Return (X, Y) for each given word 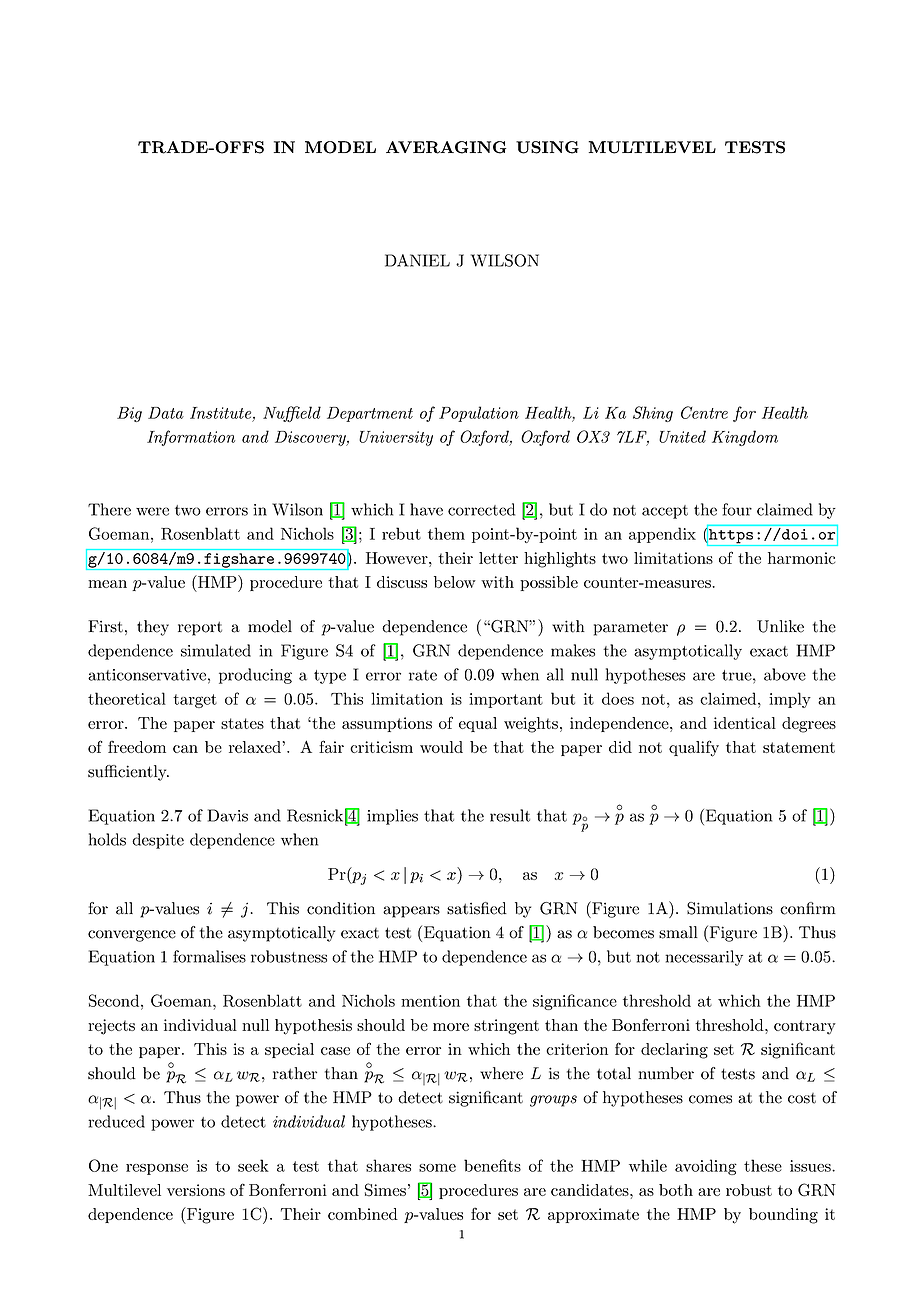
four (737, 509)
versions (196, 1190)
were (152, 511)
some (437, 1168)
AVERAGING (446, 147)
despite (158, 841)
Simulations (730, 908)
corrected (481, 509)
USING (547, 147)
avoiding (706, 1167)
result (510, 815)
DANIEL (417, 260)
